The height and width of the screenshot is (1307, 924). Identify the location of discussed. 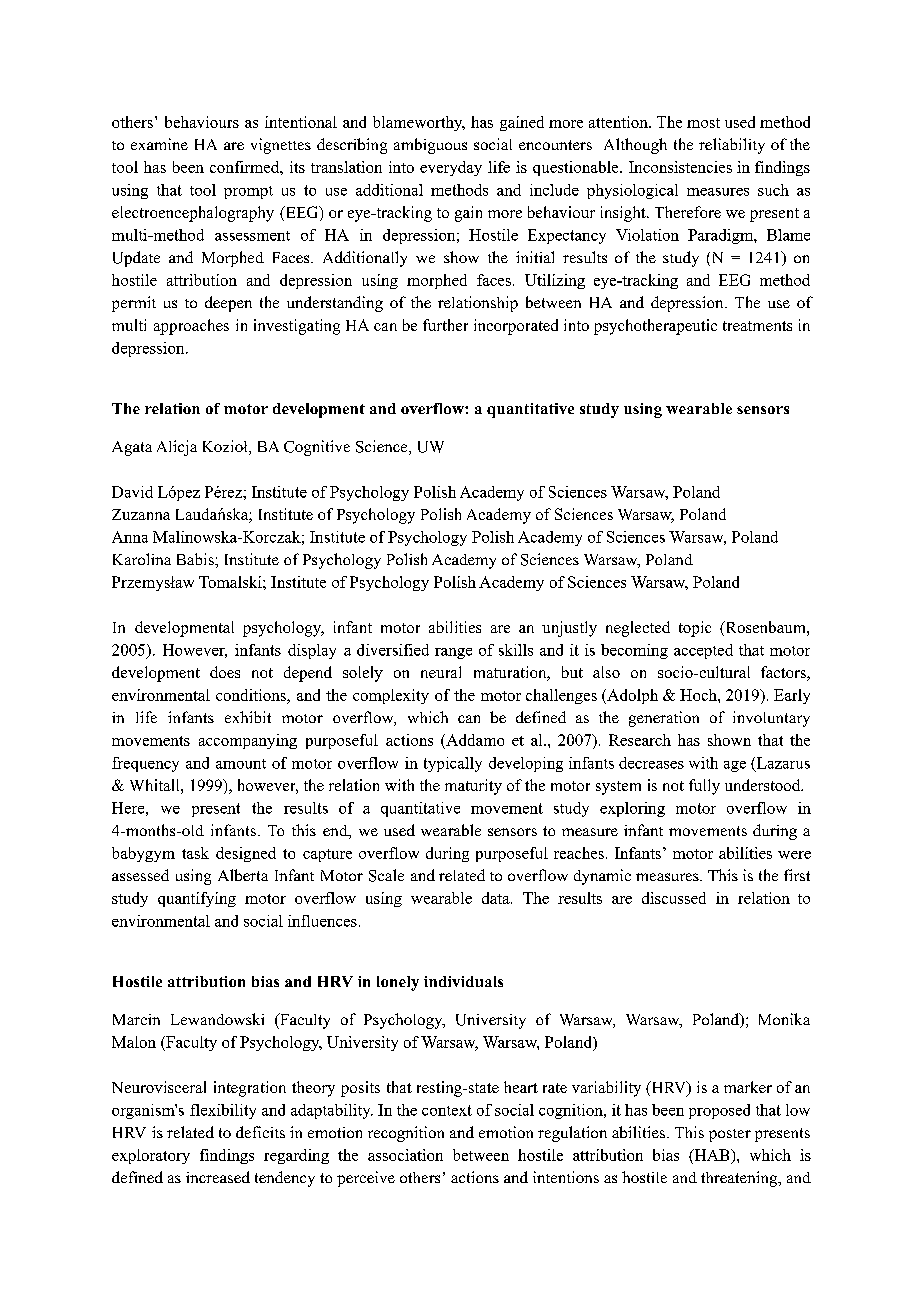
(674, 898).
